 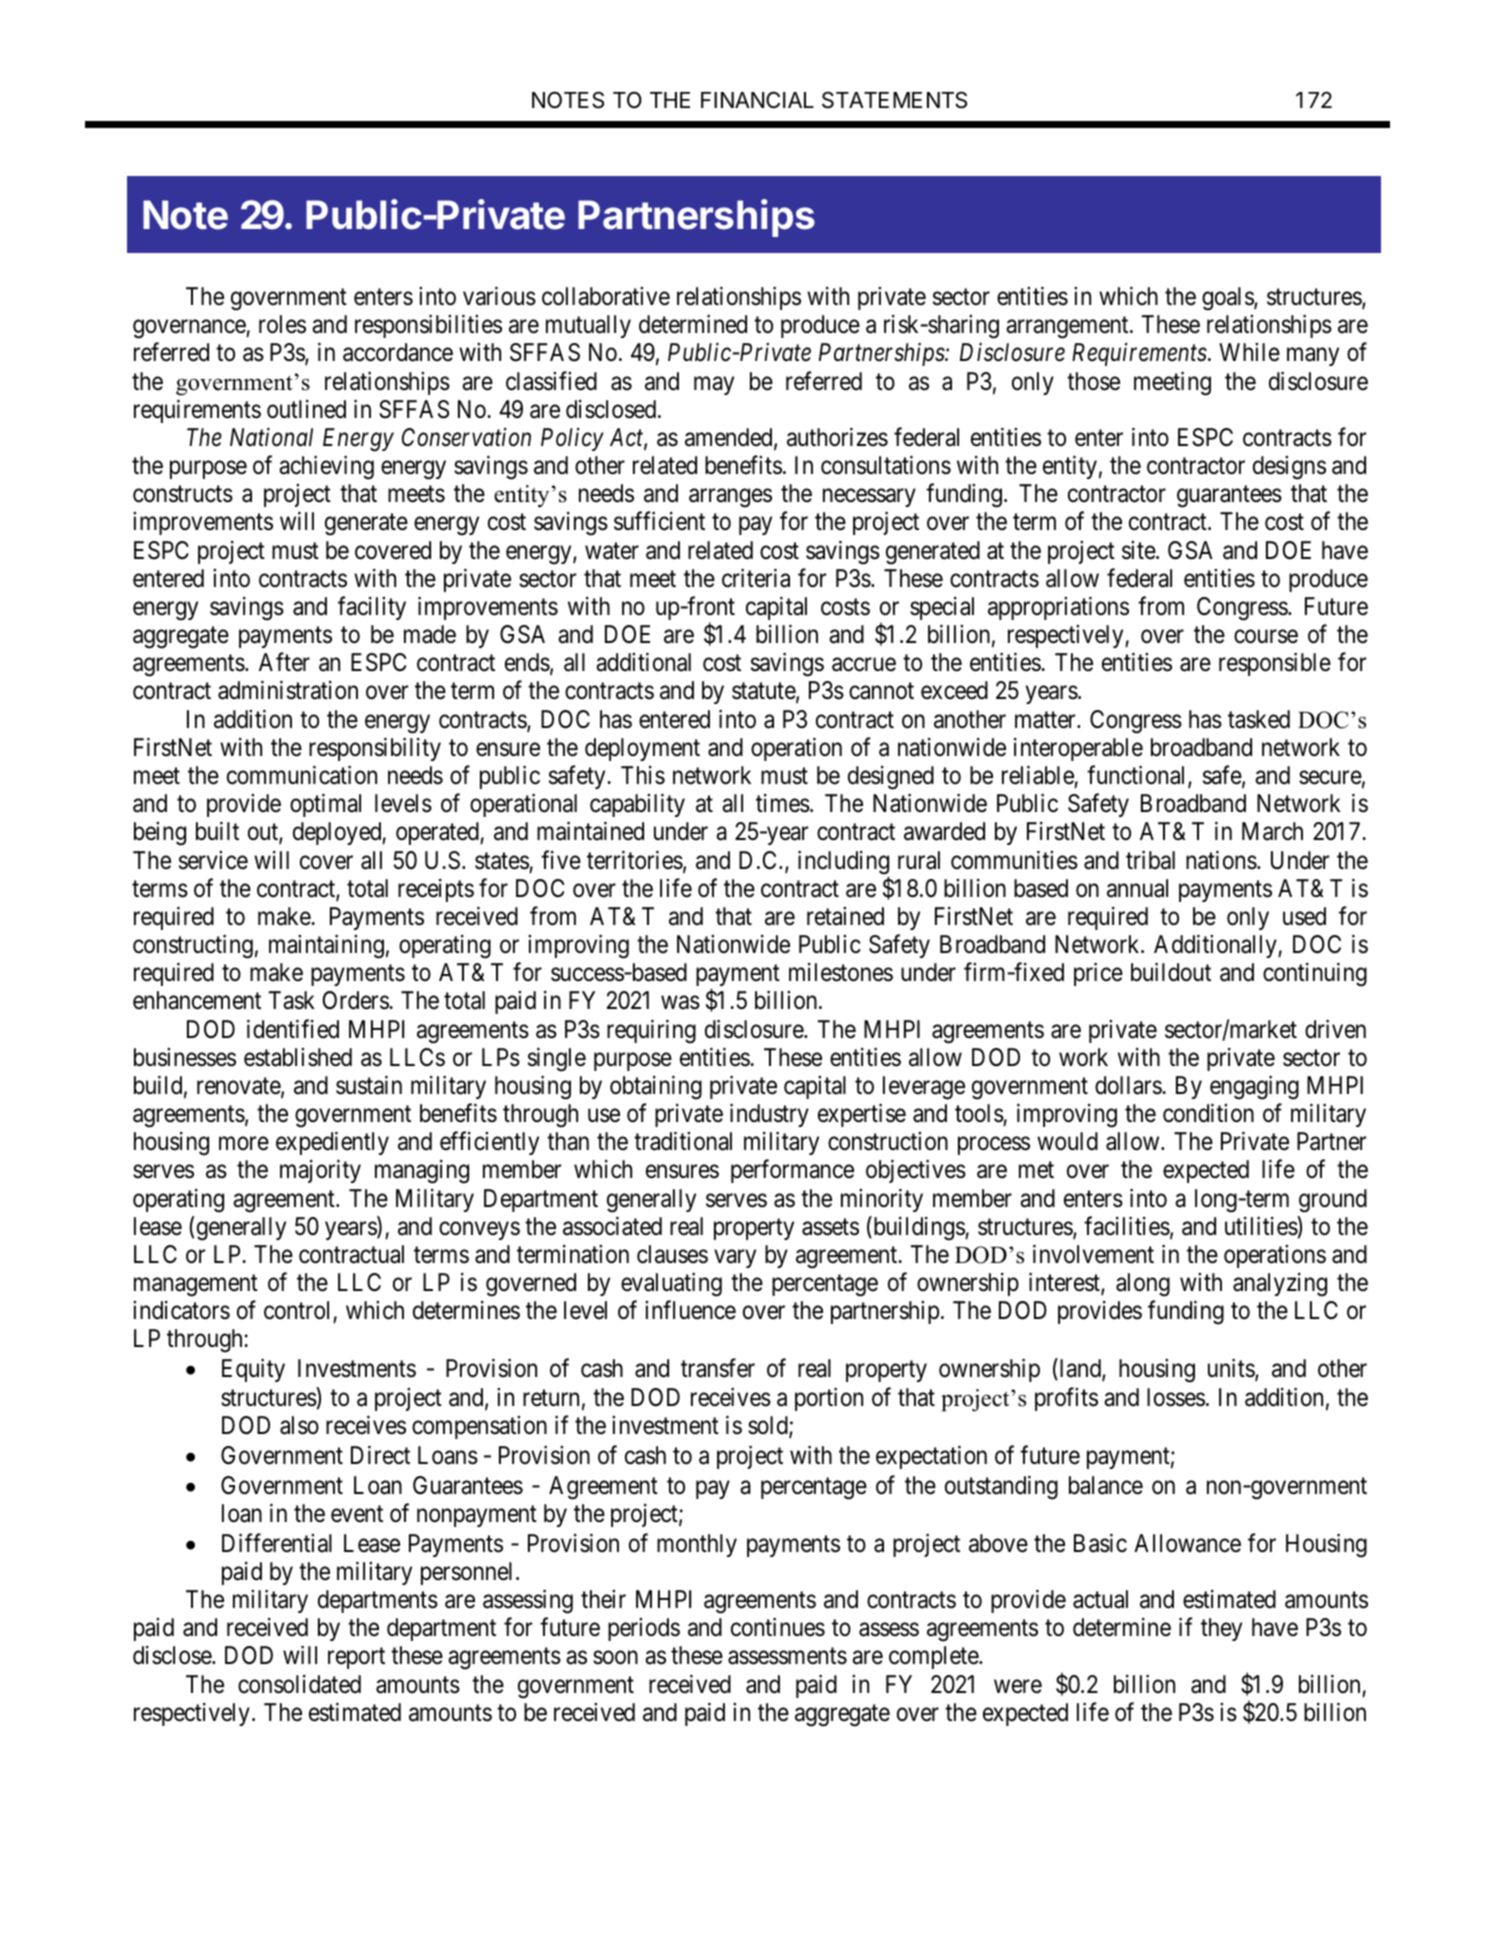 What do you see at coordinates (778, 1627) in the document?
I see `continues` at bounding box center [778, 1627].
